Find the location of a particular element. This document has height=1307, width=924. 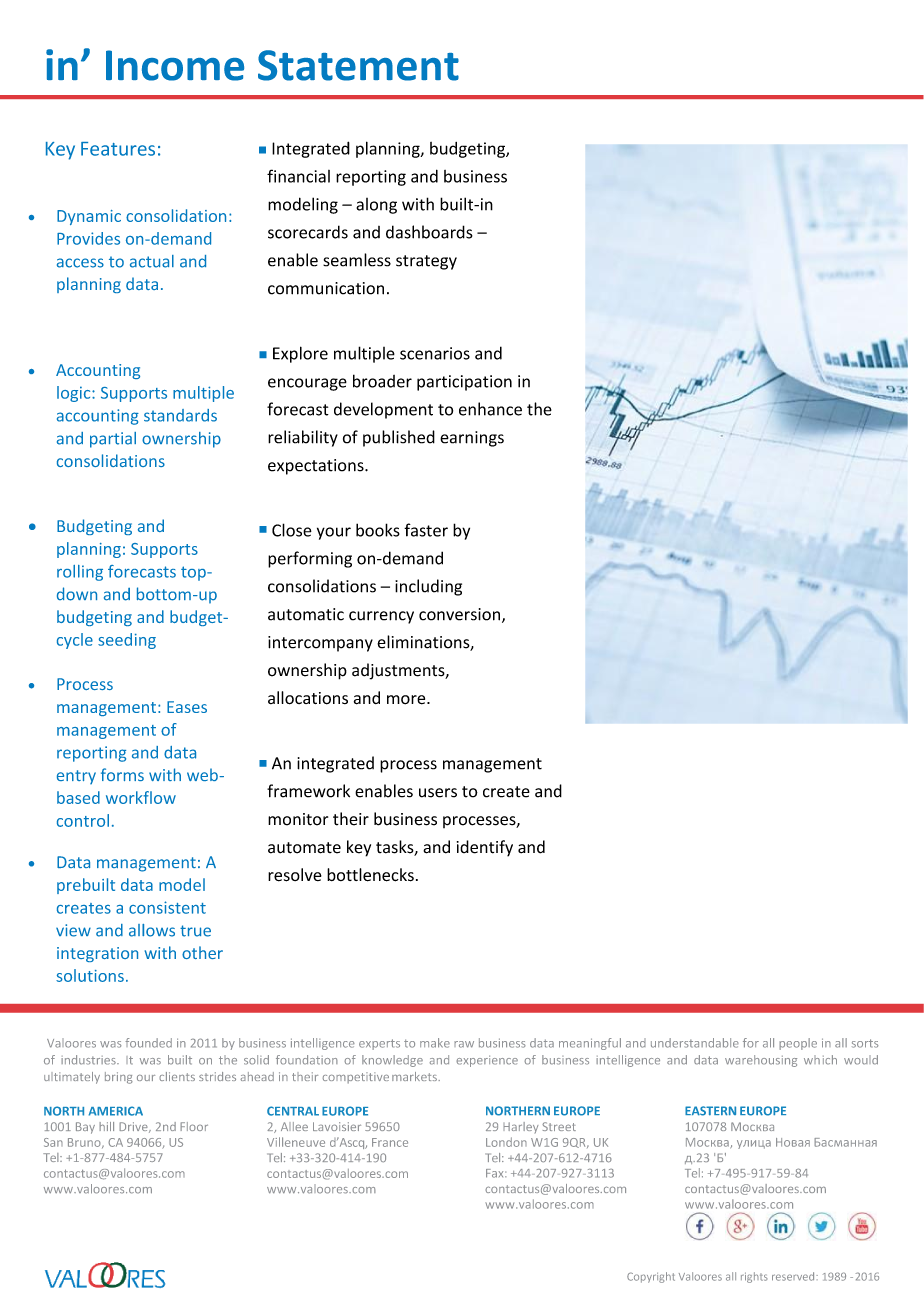

Statement is located at coordinates (358, 65).
